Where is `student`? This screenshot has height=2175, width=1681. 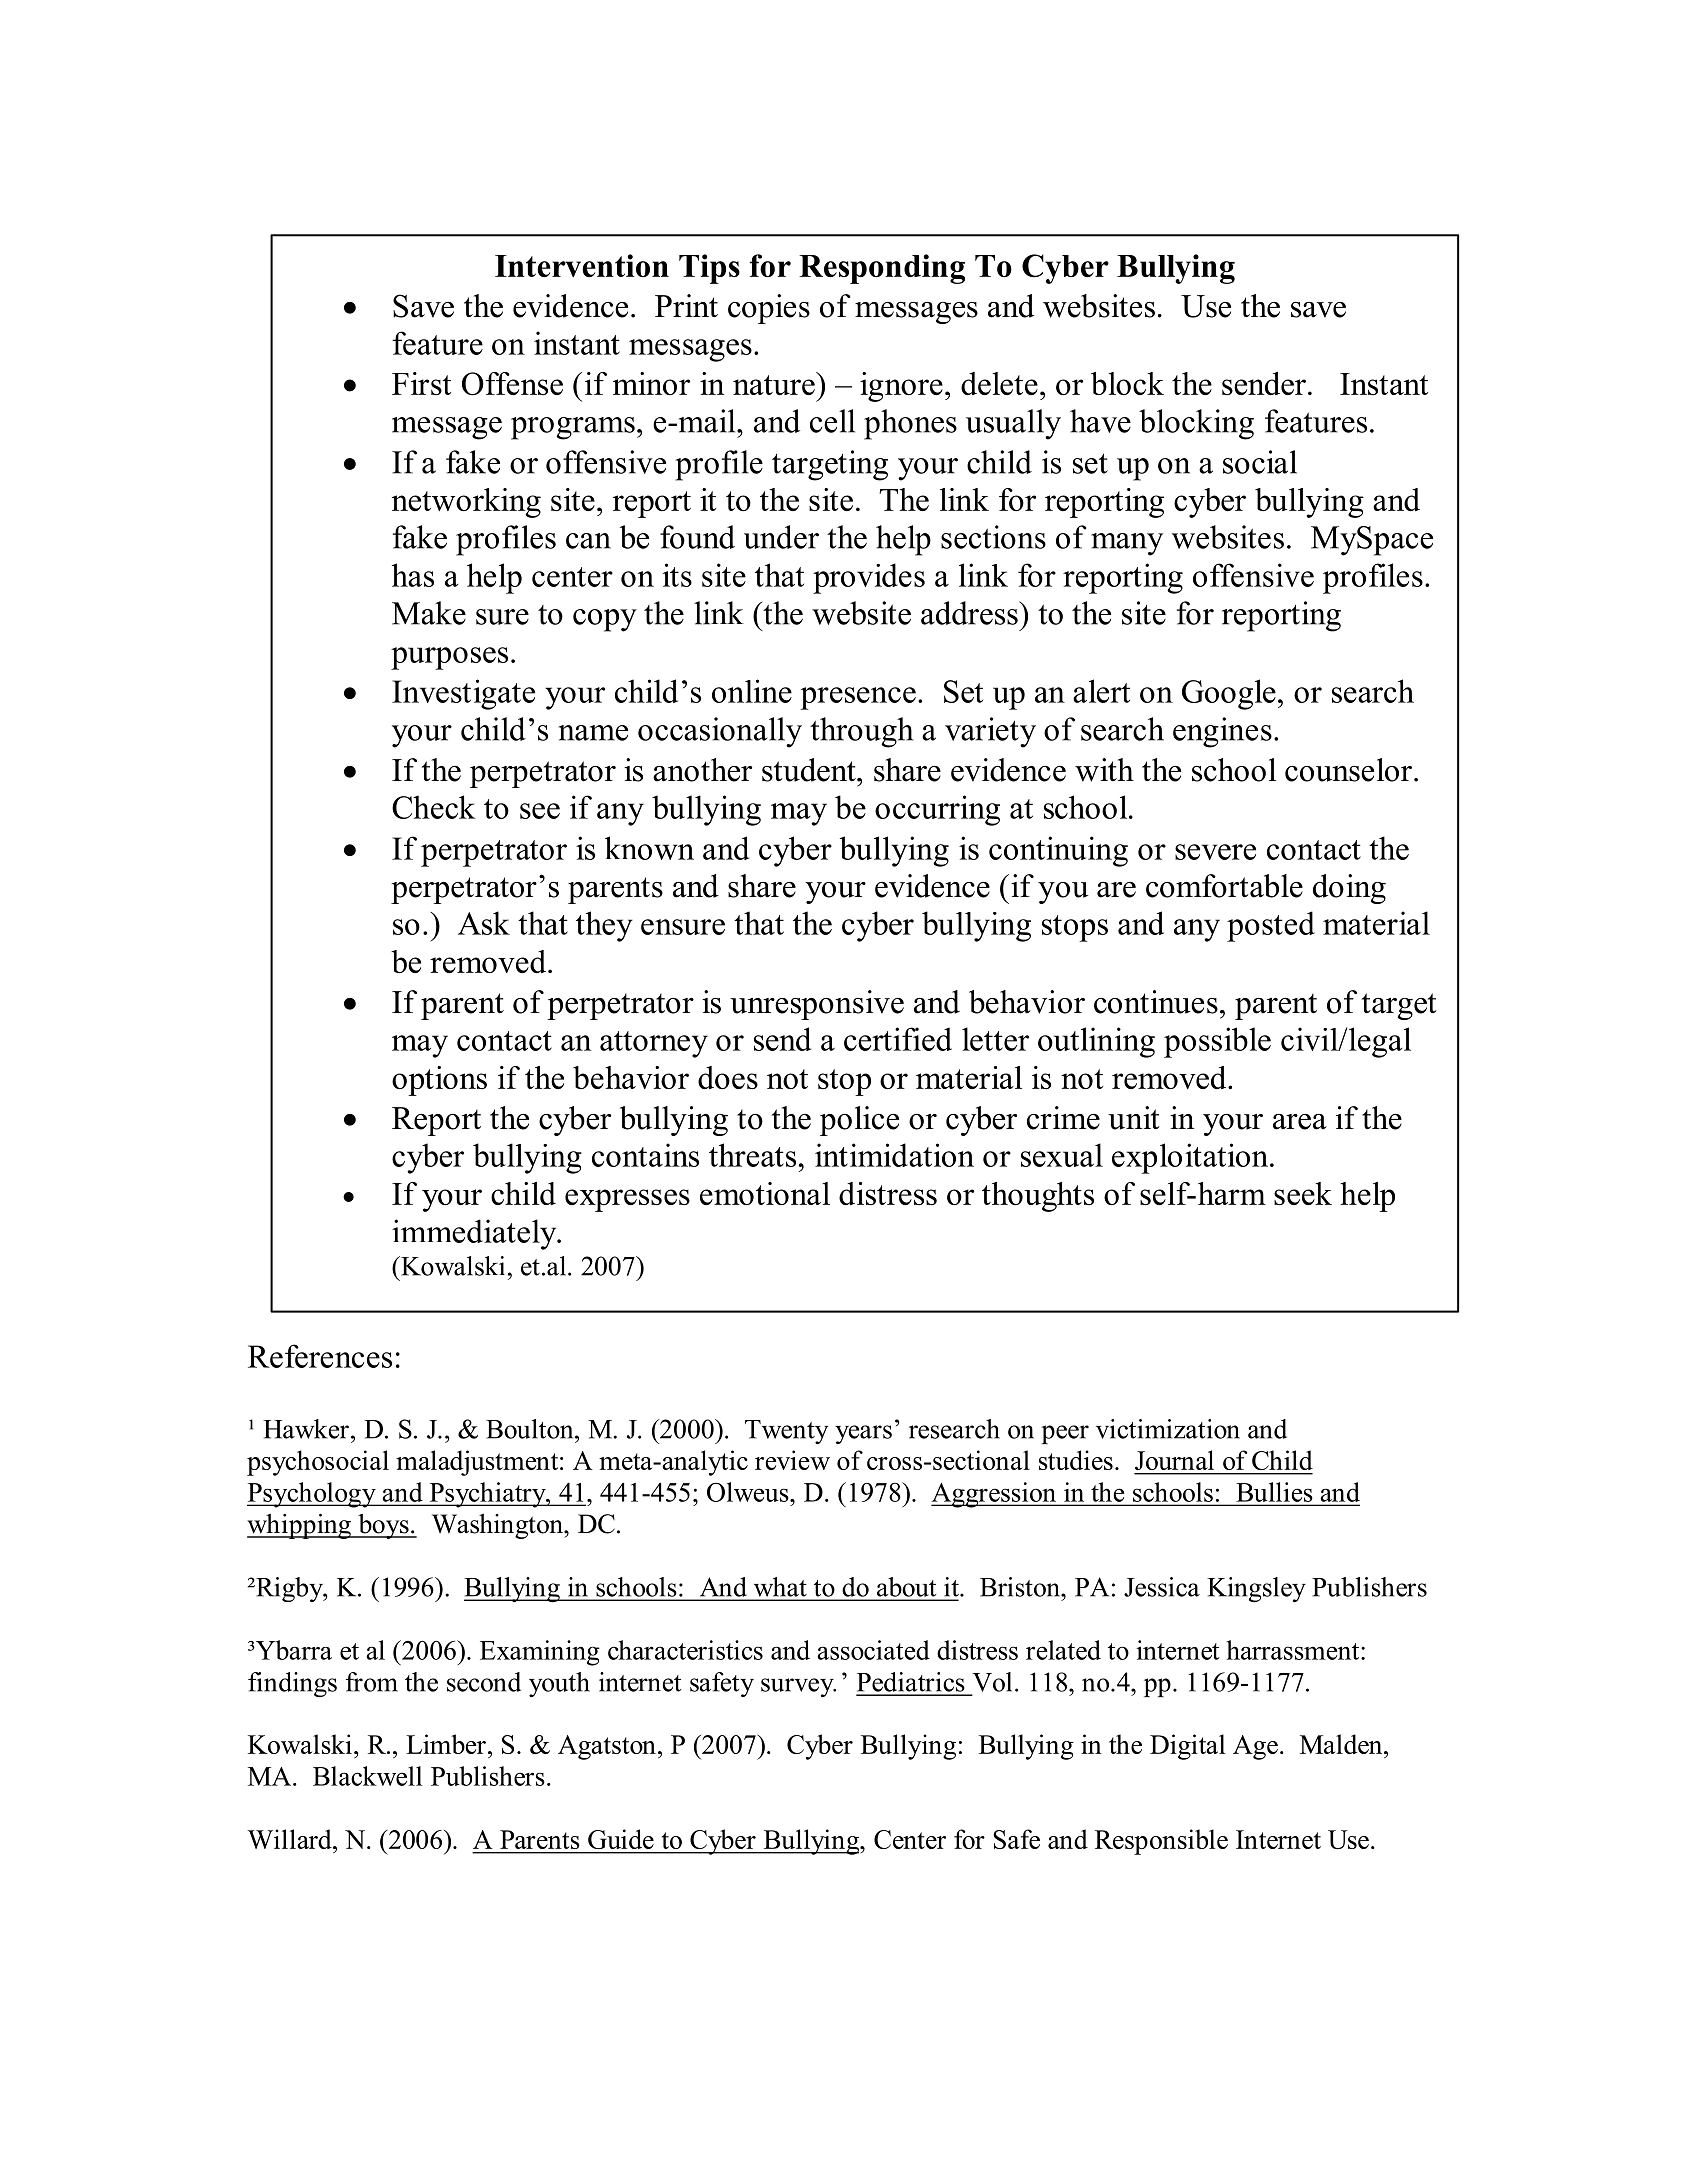
student is located at coordinates (810, 770).
